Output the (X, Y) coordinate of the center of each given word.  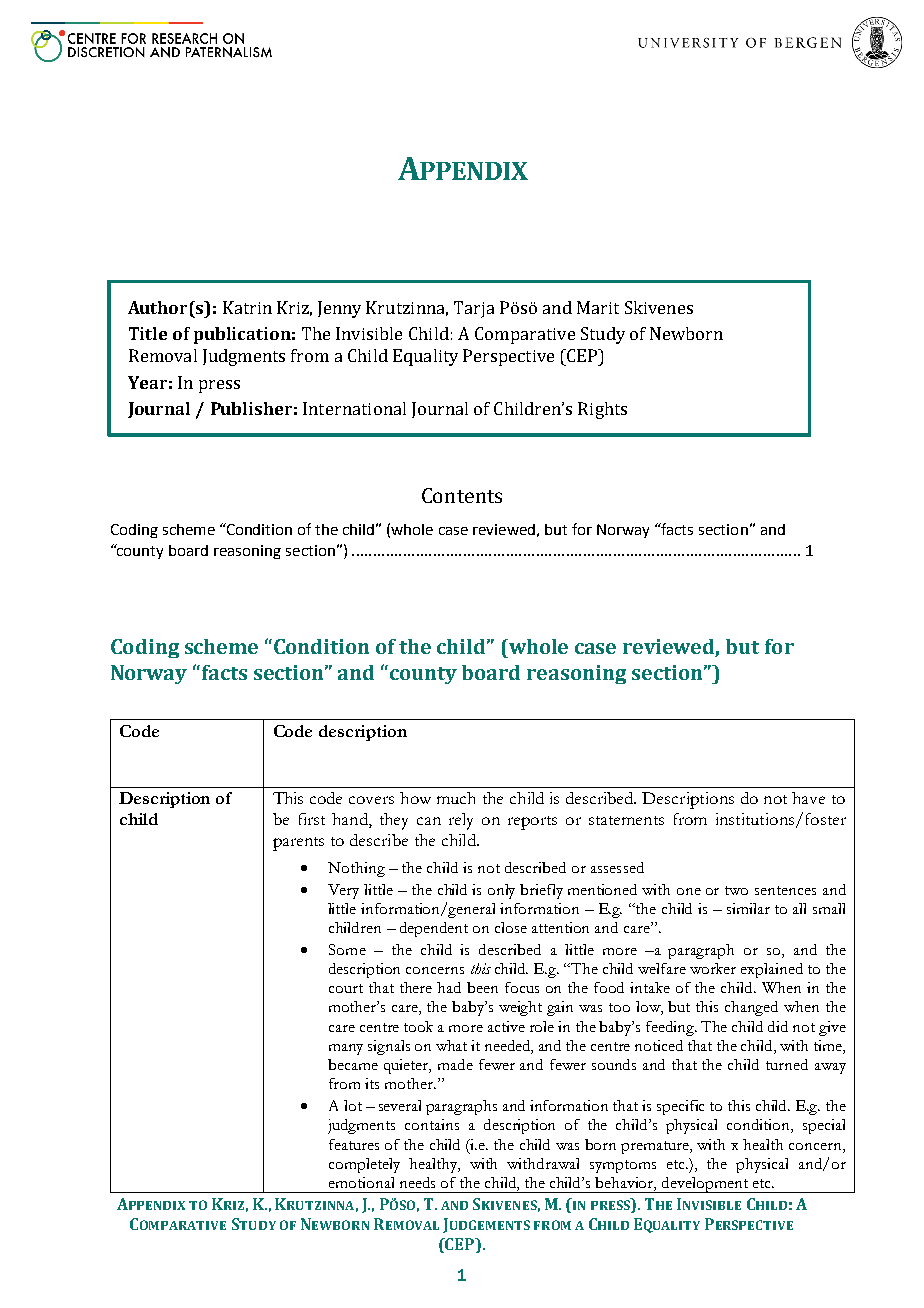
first (312, 819)
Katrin (247, 307)
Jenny (339, 309)
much (456, 798)
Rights (602, 410)
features (354, 1144)
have (808, 798)
